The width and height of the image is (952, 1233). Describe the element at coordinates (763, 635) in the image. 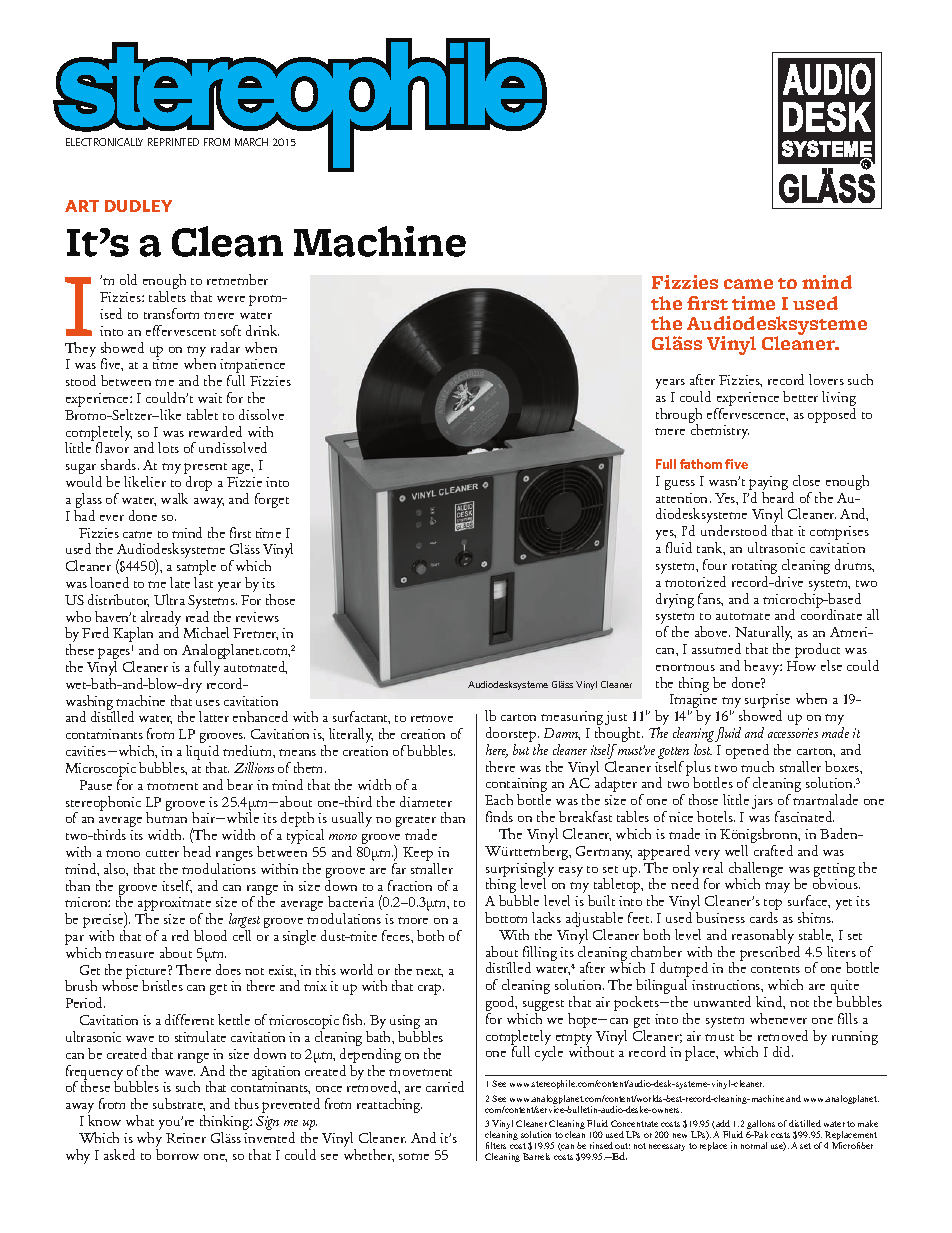

I see `Naturally` at that location.
